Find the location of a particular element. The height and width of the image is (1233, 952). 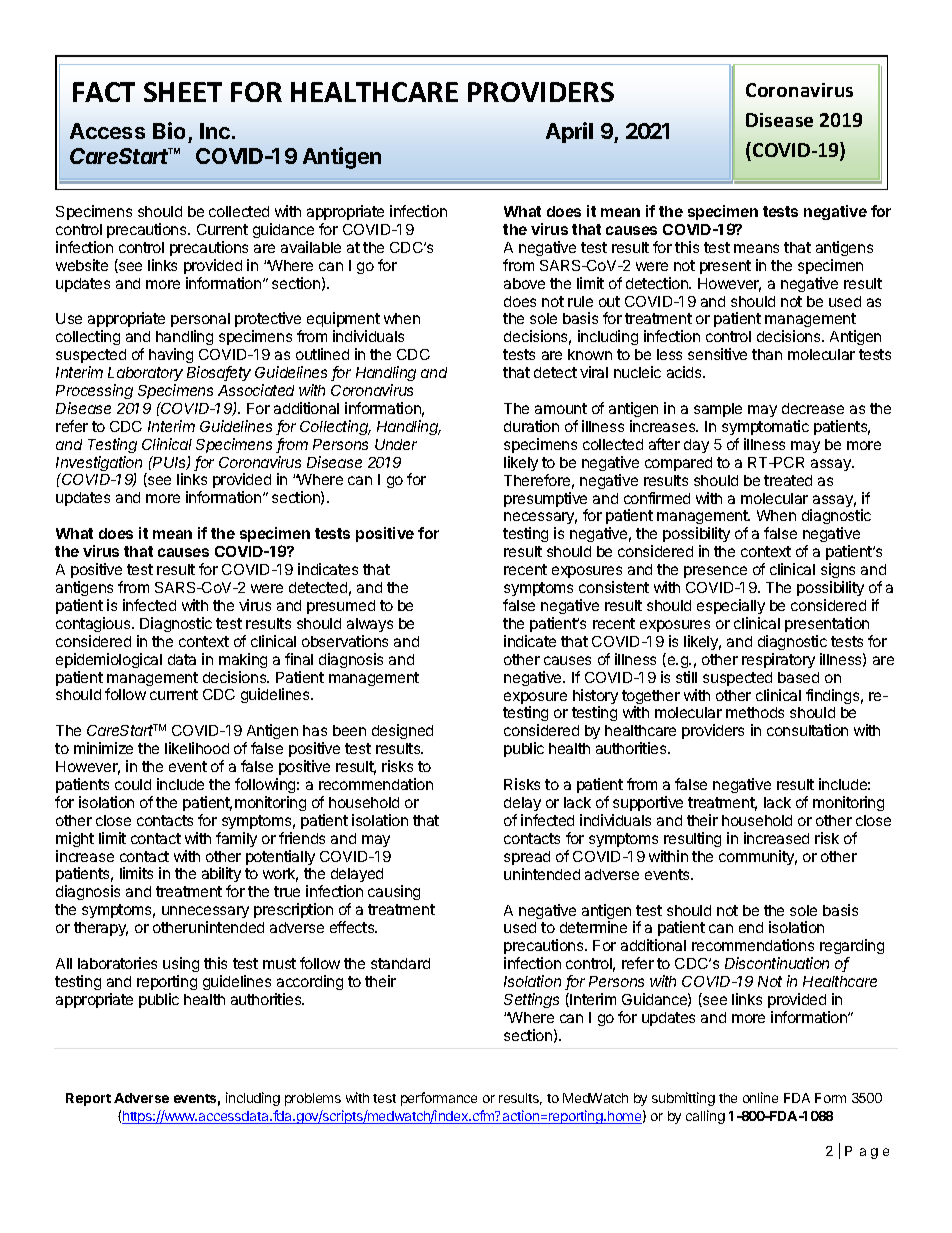

always is located at coordinates (370, 625).
